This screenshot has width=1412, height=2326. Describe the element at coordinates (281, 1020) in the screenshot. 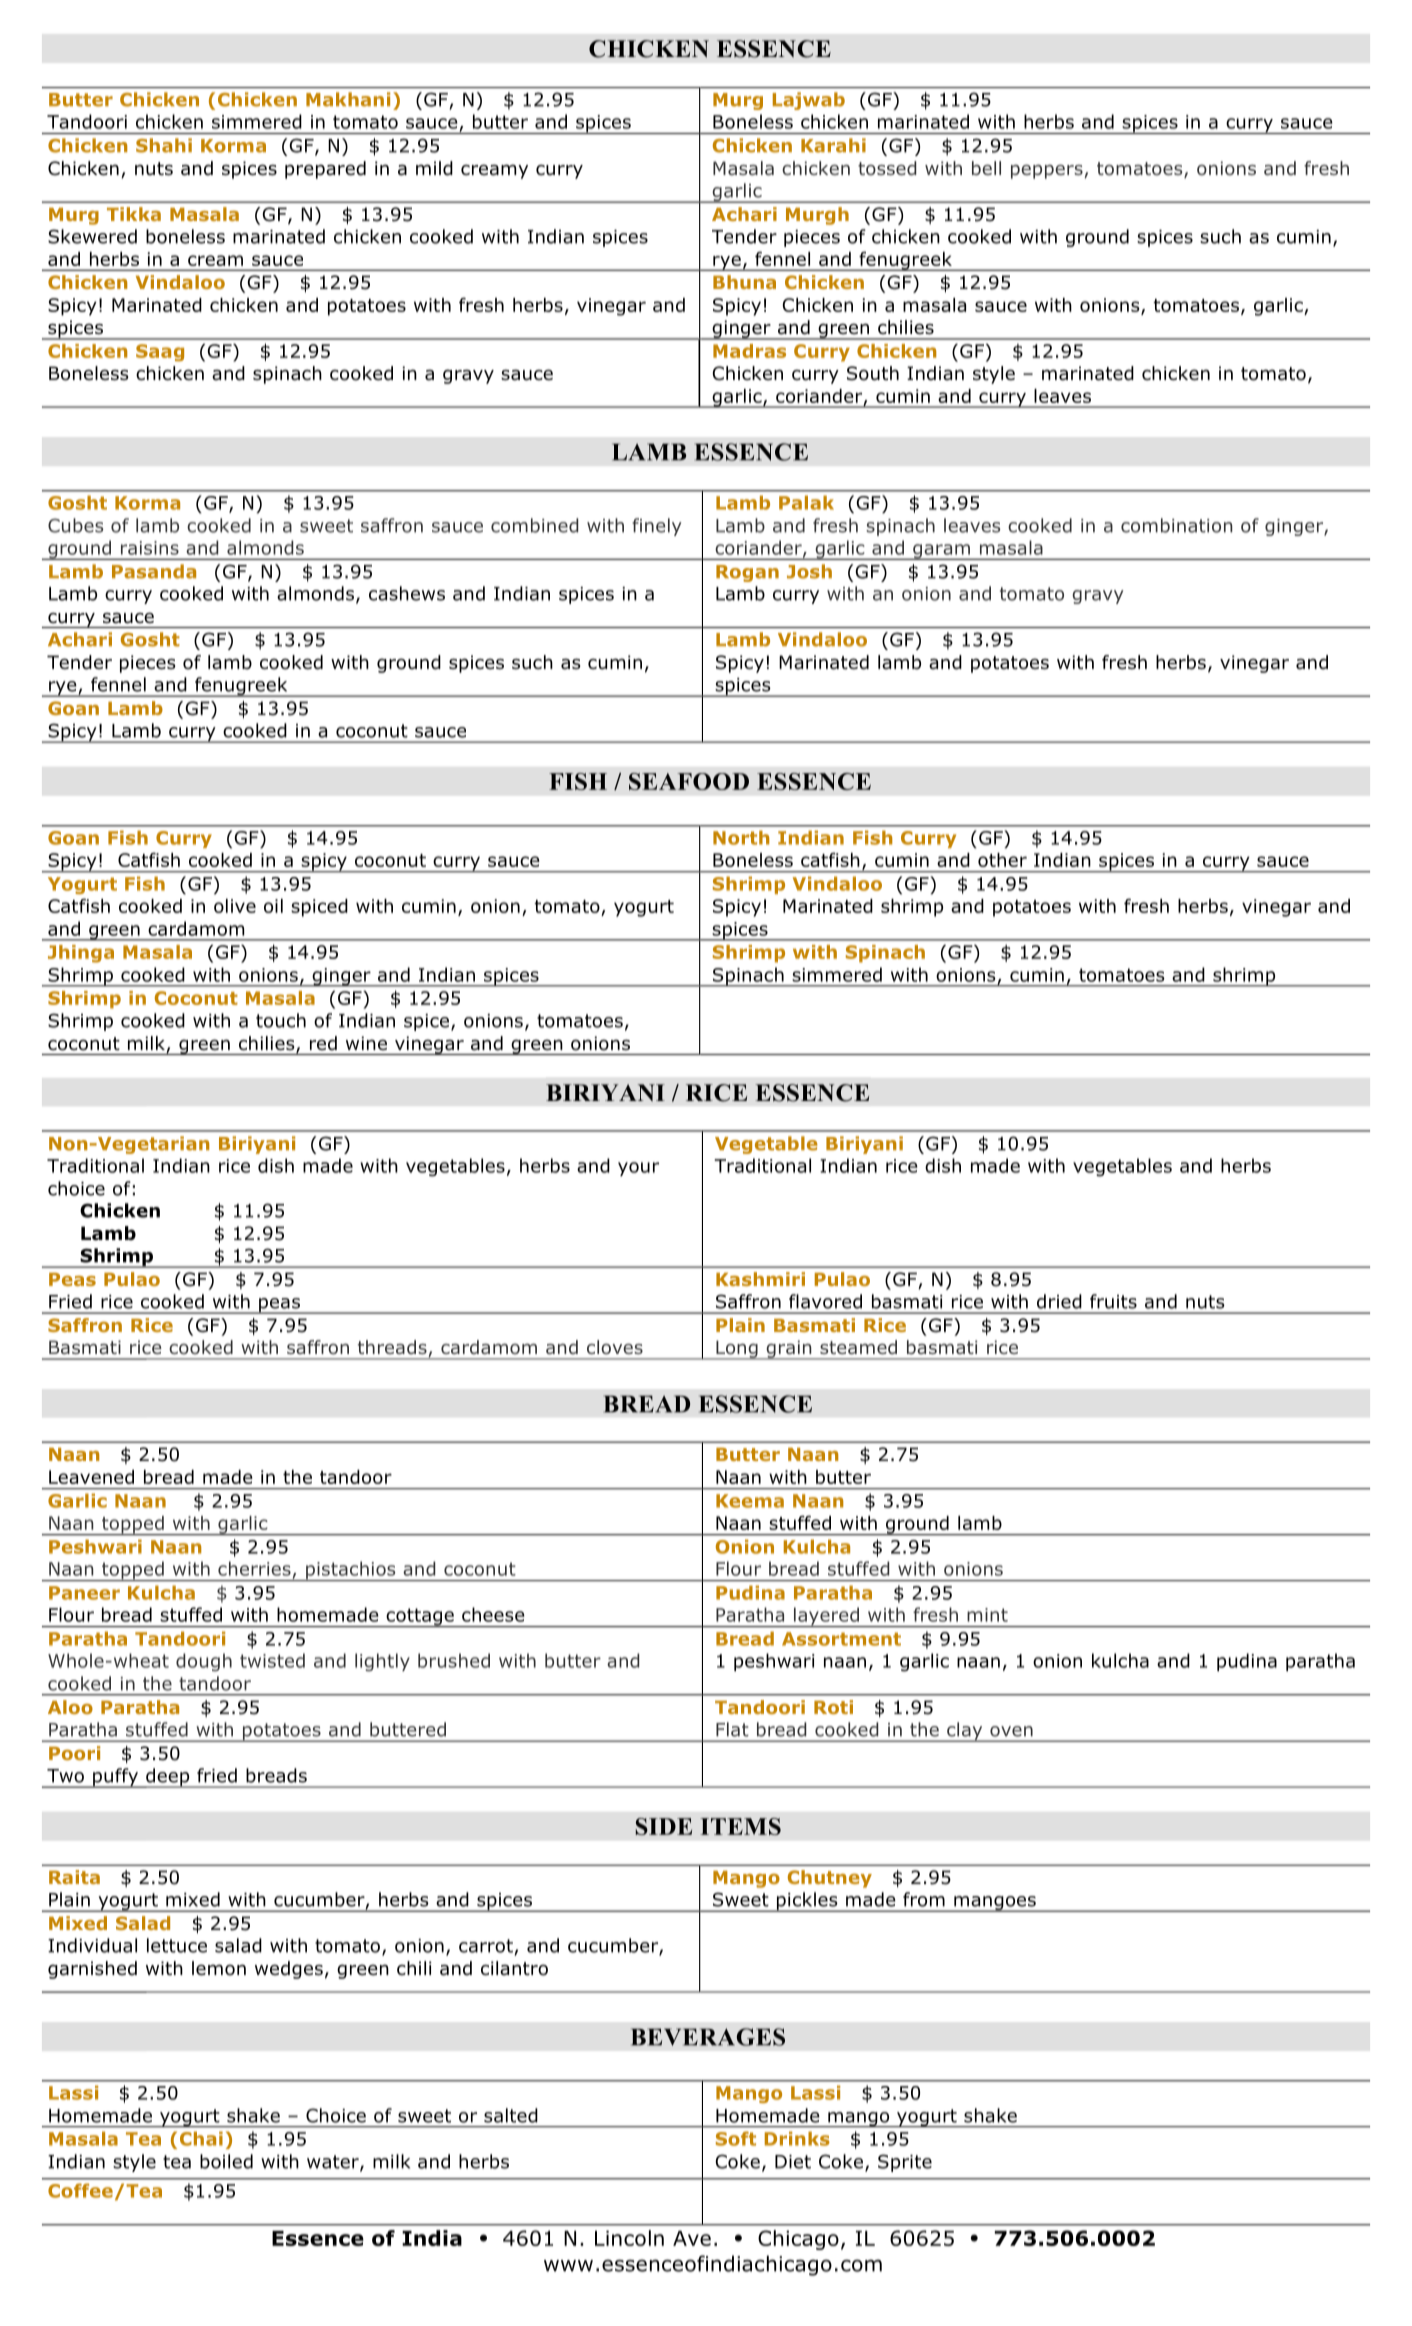

I see `touch` at that location.
